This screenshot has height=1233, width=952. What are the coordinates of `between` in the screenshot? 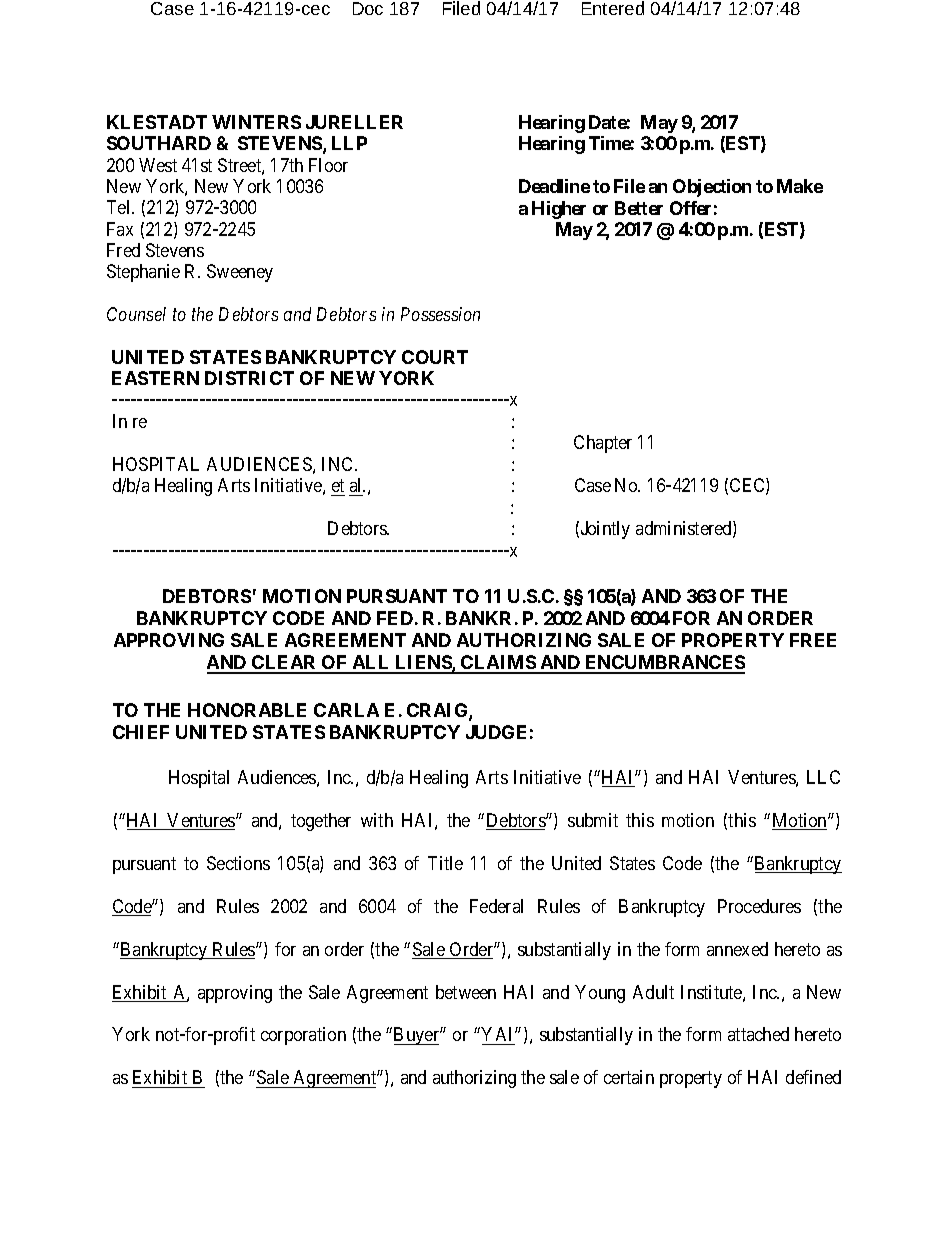 It's located at (466, 992).
